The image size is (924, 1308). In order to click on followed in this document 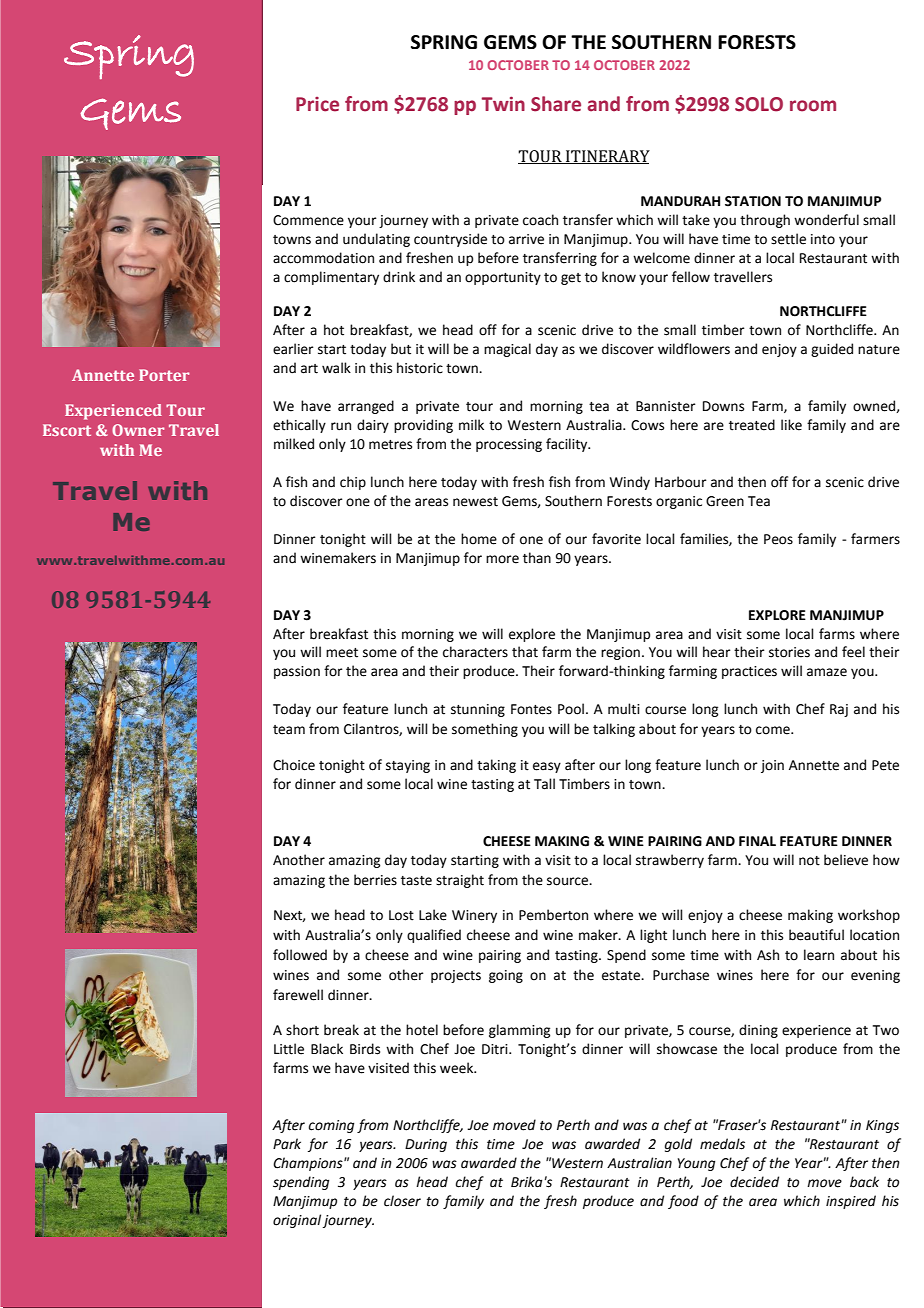, I will do `click(300, 955)`.
